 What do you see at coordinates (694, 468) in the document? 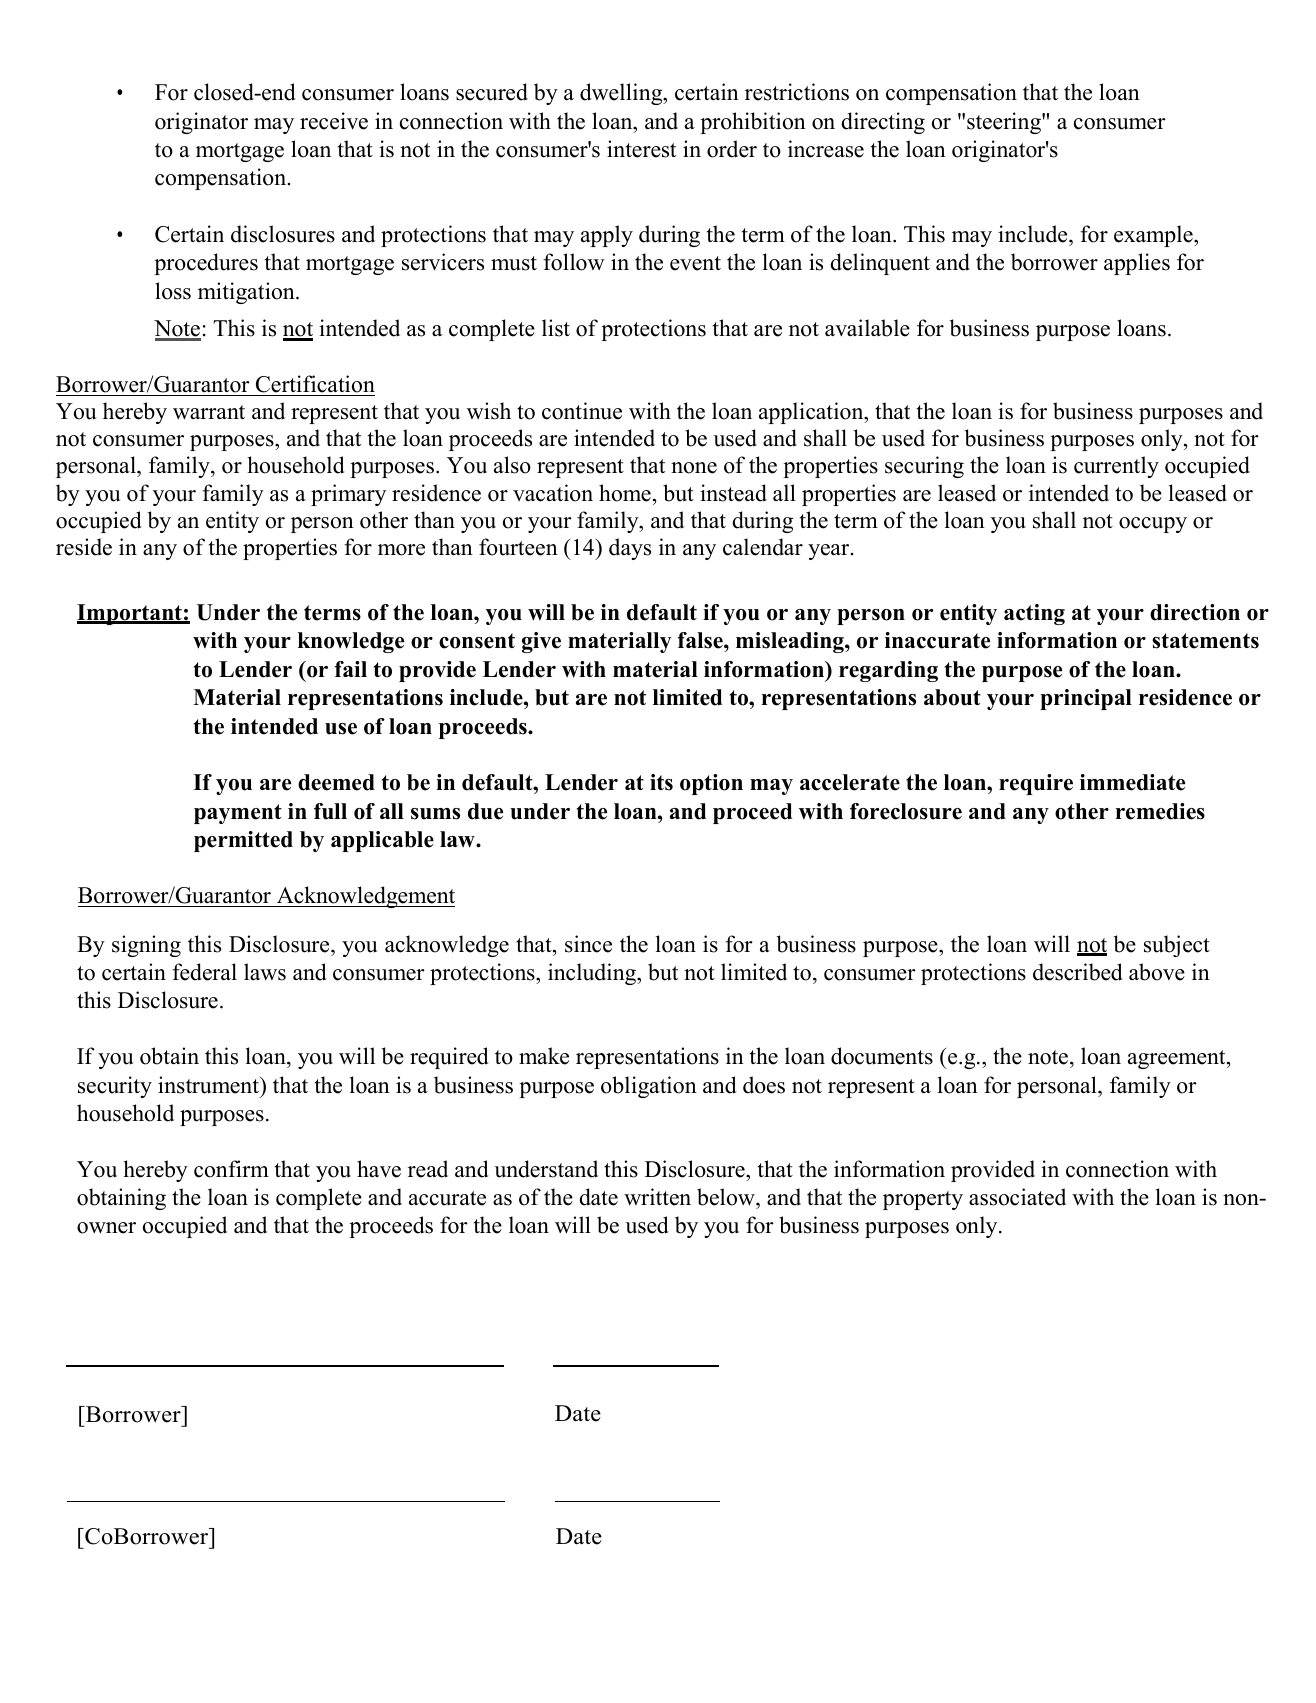
I see `none` at bounding box center [694, 468].
